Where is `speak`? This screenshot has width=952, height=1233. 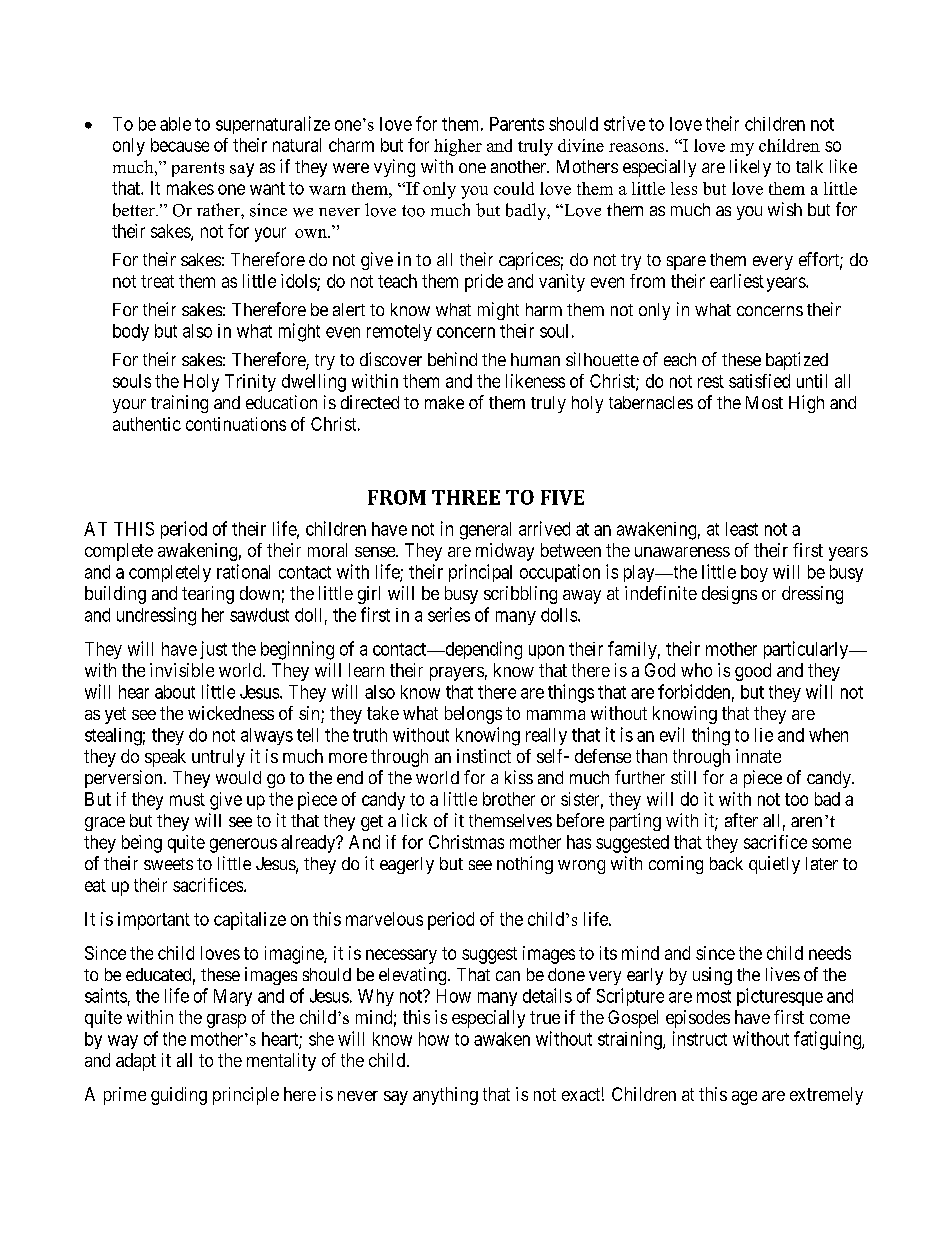
speak is located at coordinates (165, 758).
